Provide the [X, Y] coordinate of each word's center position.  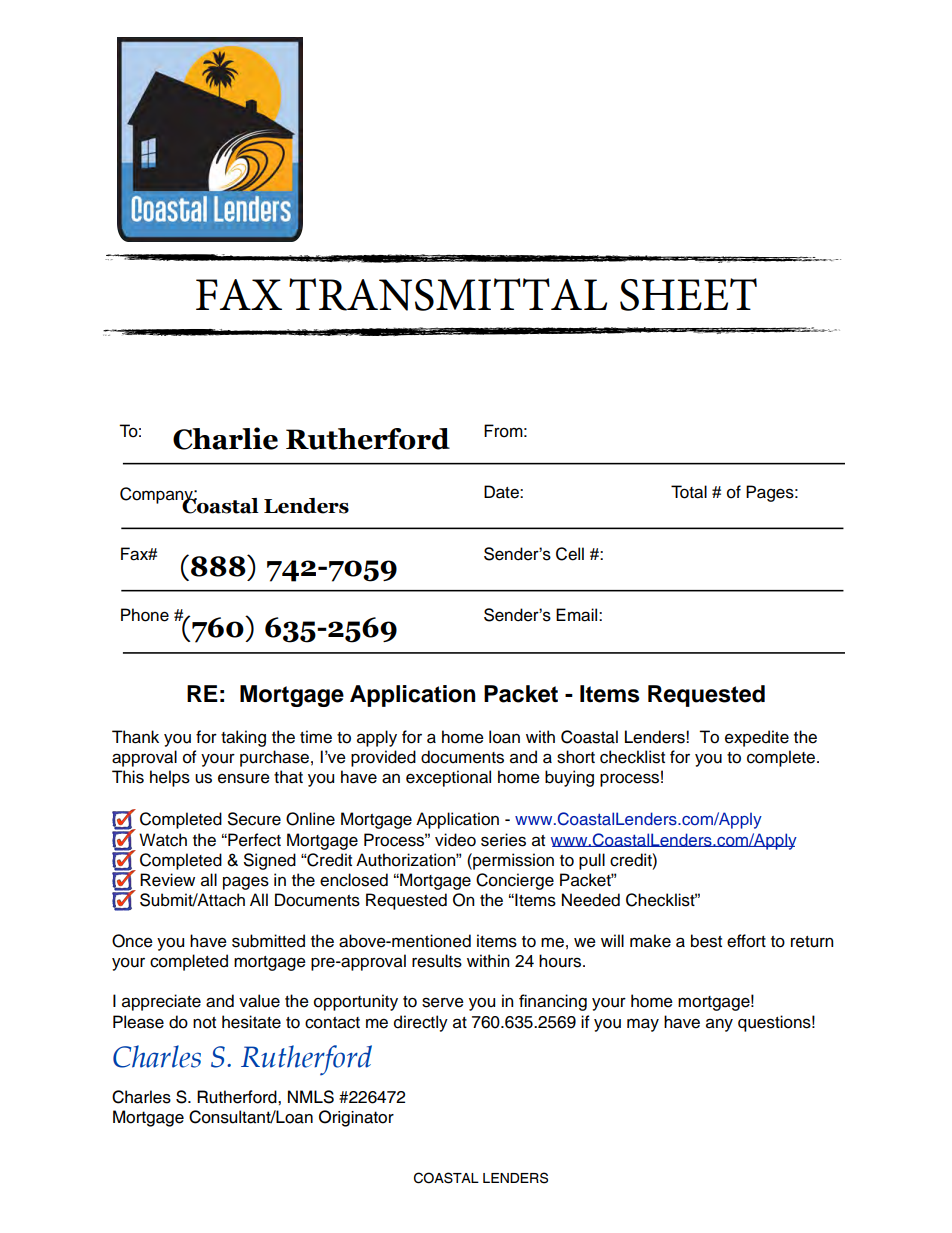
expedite [757, 738]
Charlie [225, 438]
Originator [356, 1118]
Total [689, 492]
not [204, 1023]
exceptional [448, 778]
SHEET [688, 294]
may [643, 1025]
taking [243, 738]
